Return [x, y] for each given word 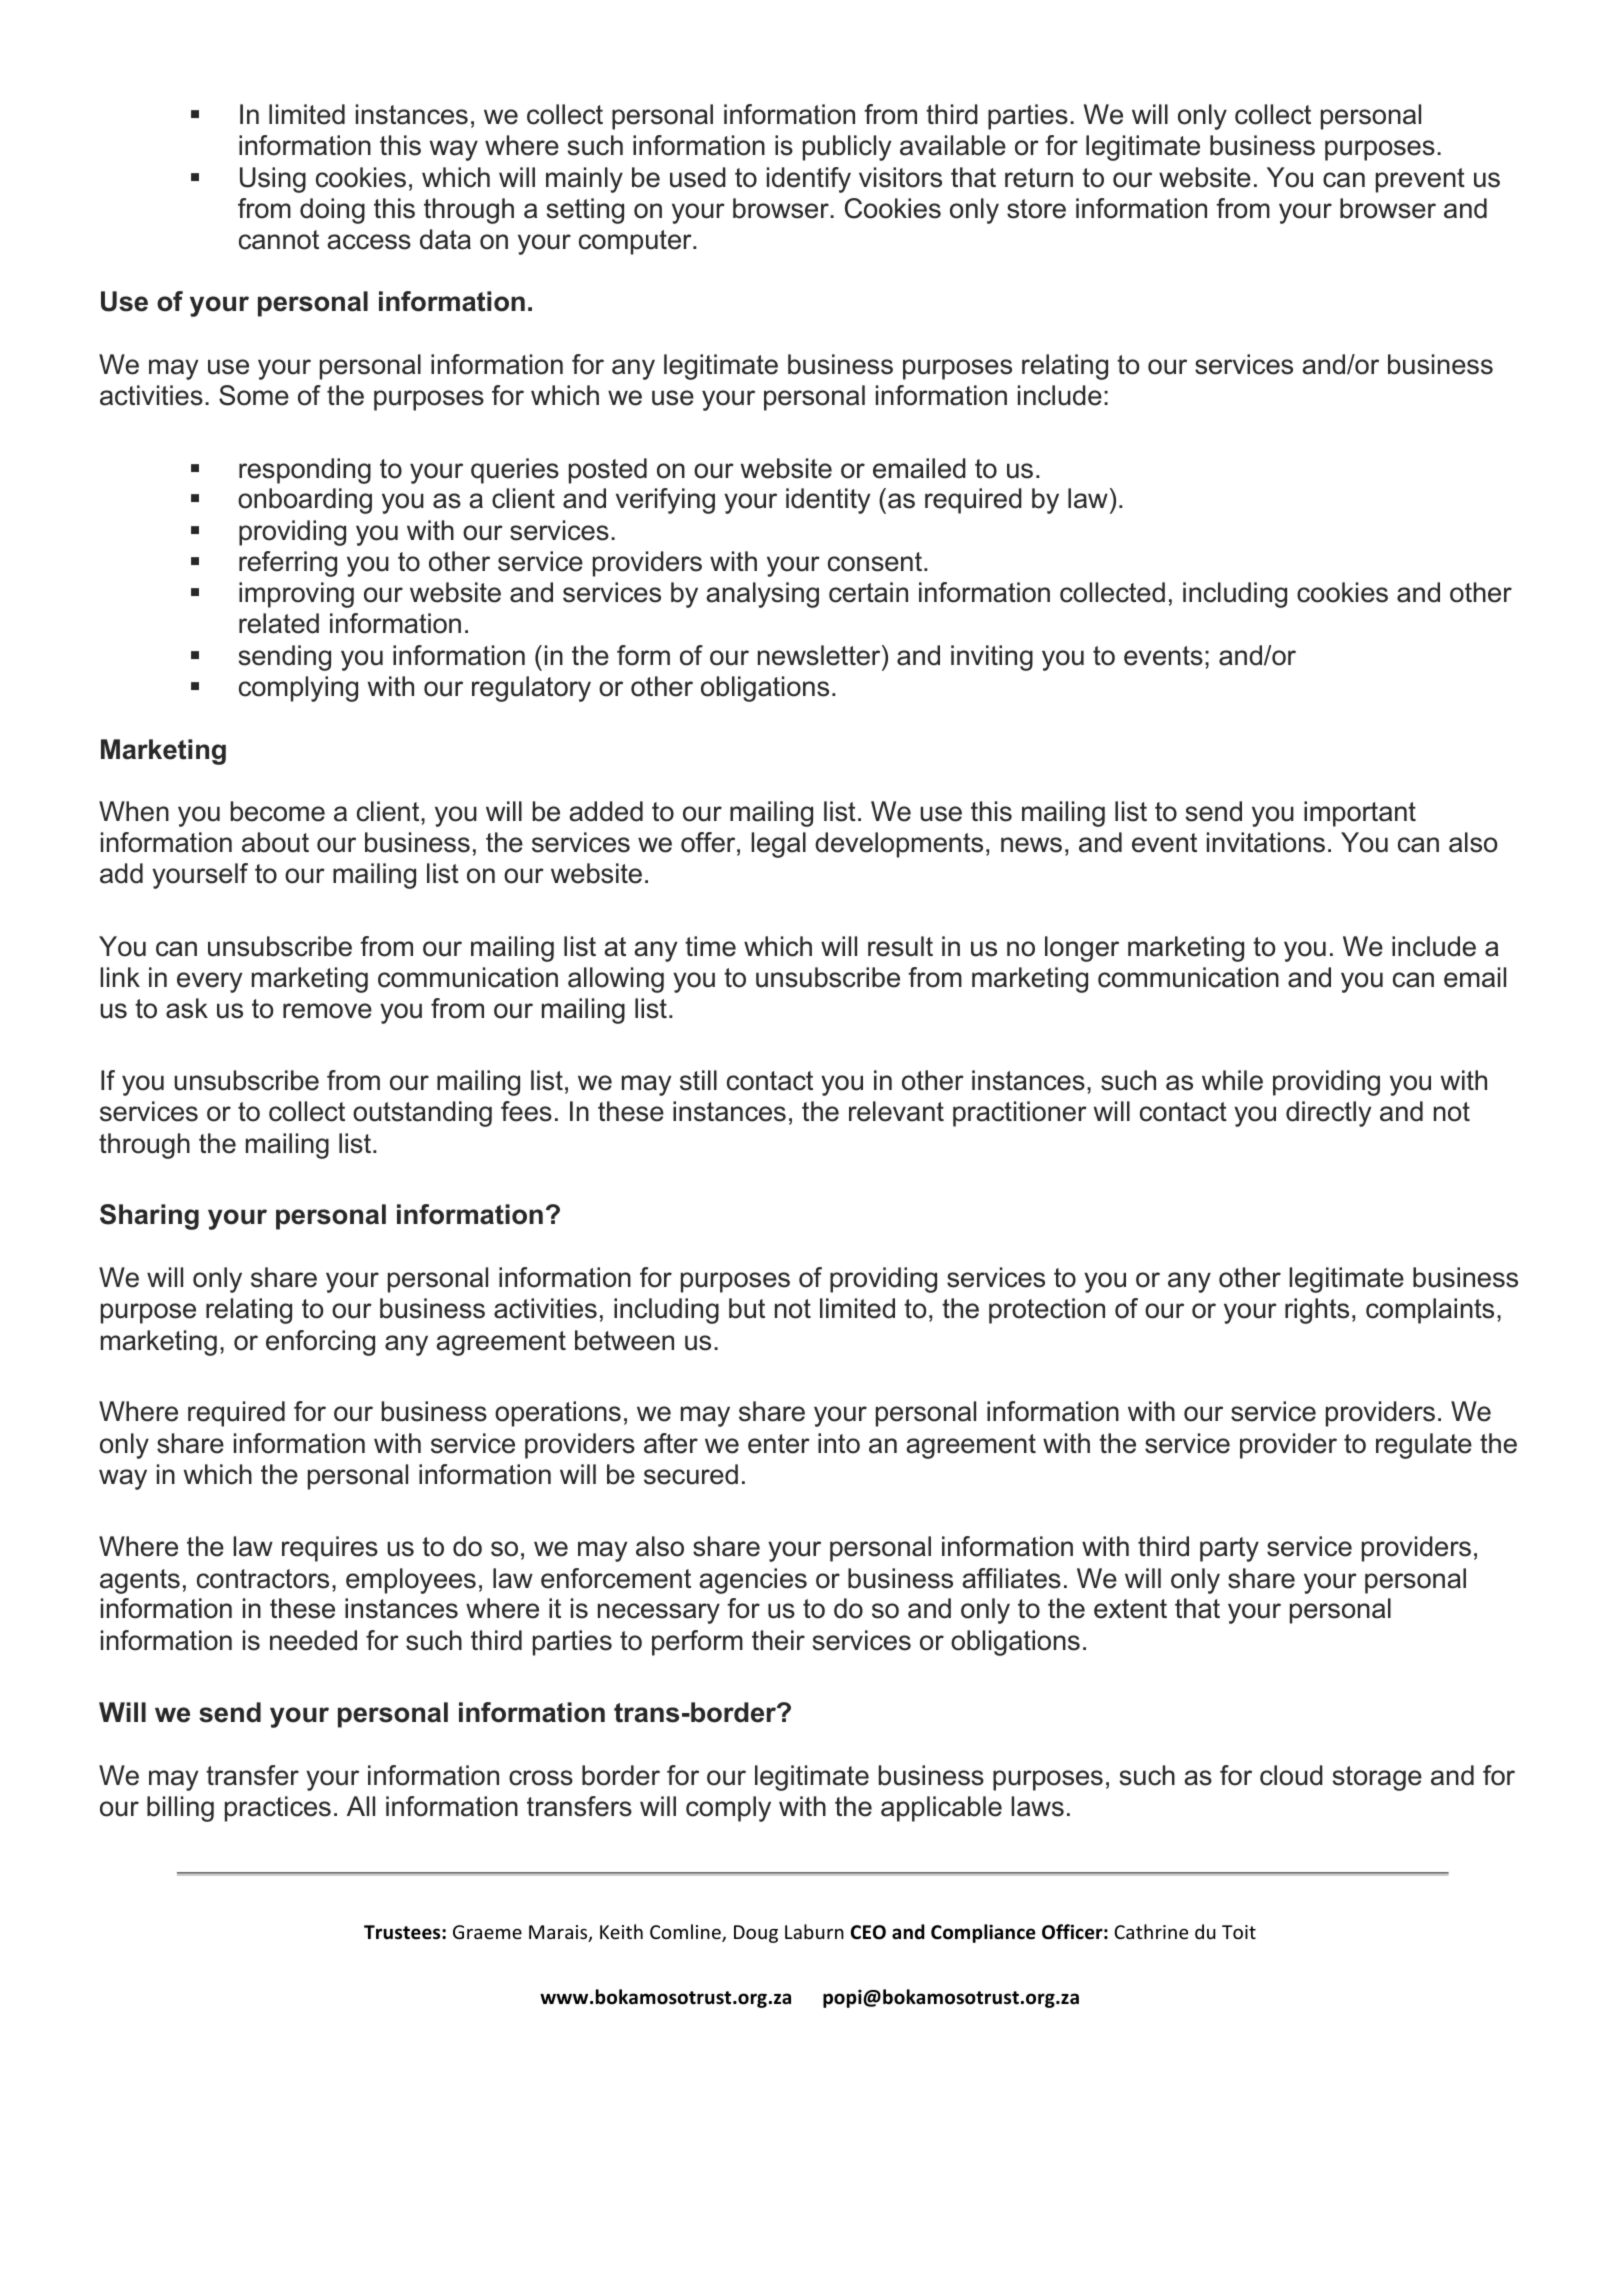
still [698, 1080]
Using [273, 180]
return [1039, 178]
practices [278, 1809]
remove [327, 1011]
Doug [756, 1934]
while [1232, 1080]
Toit [1239, 1932]
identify [809, 180]
